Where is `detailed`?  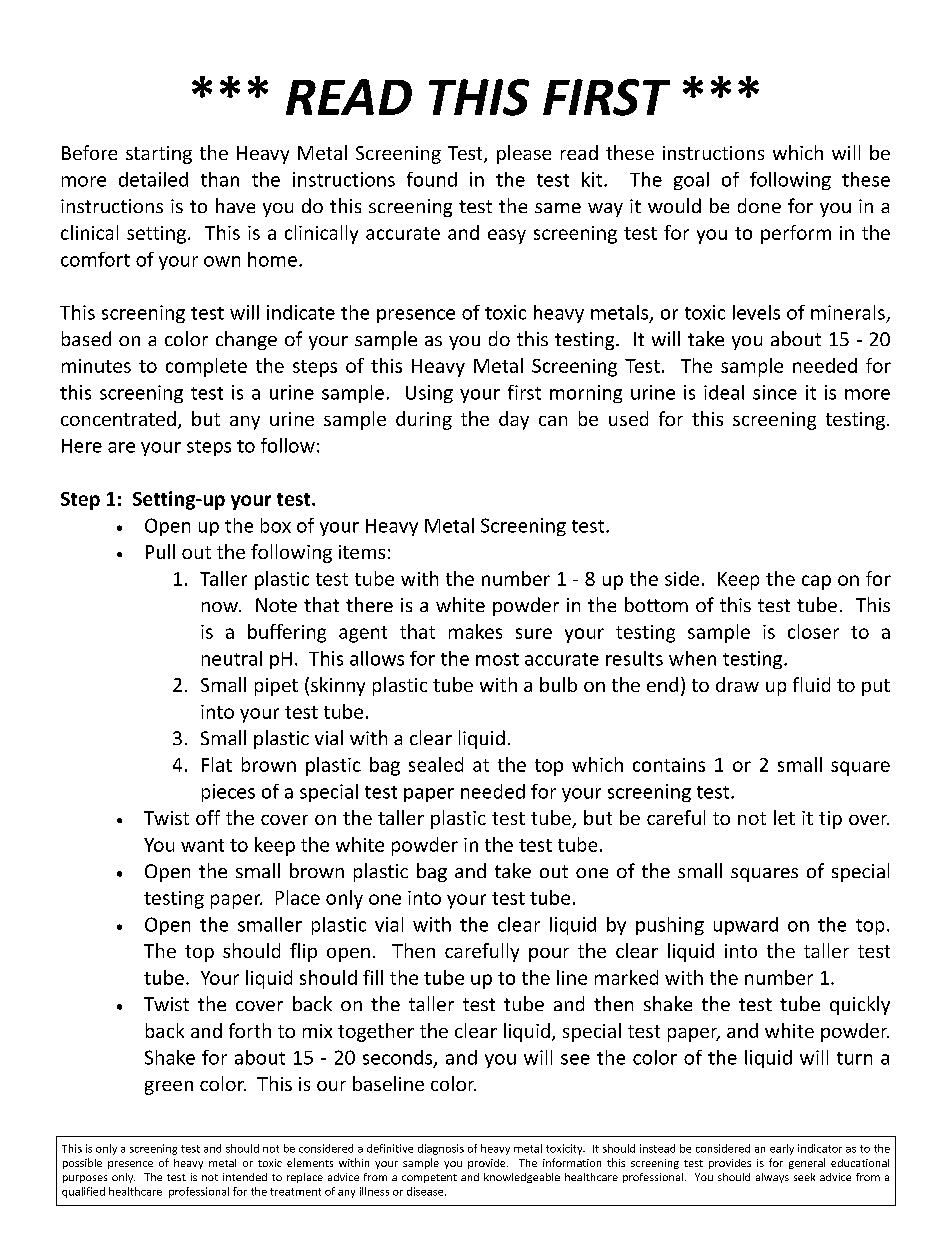
detailed is located at coordinates (153, 179).
